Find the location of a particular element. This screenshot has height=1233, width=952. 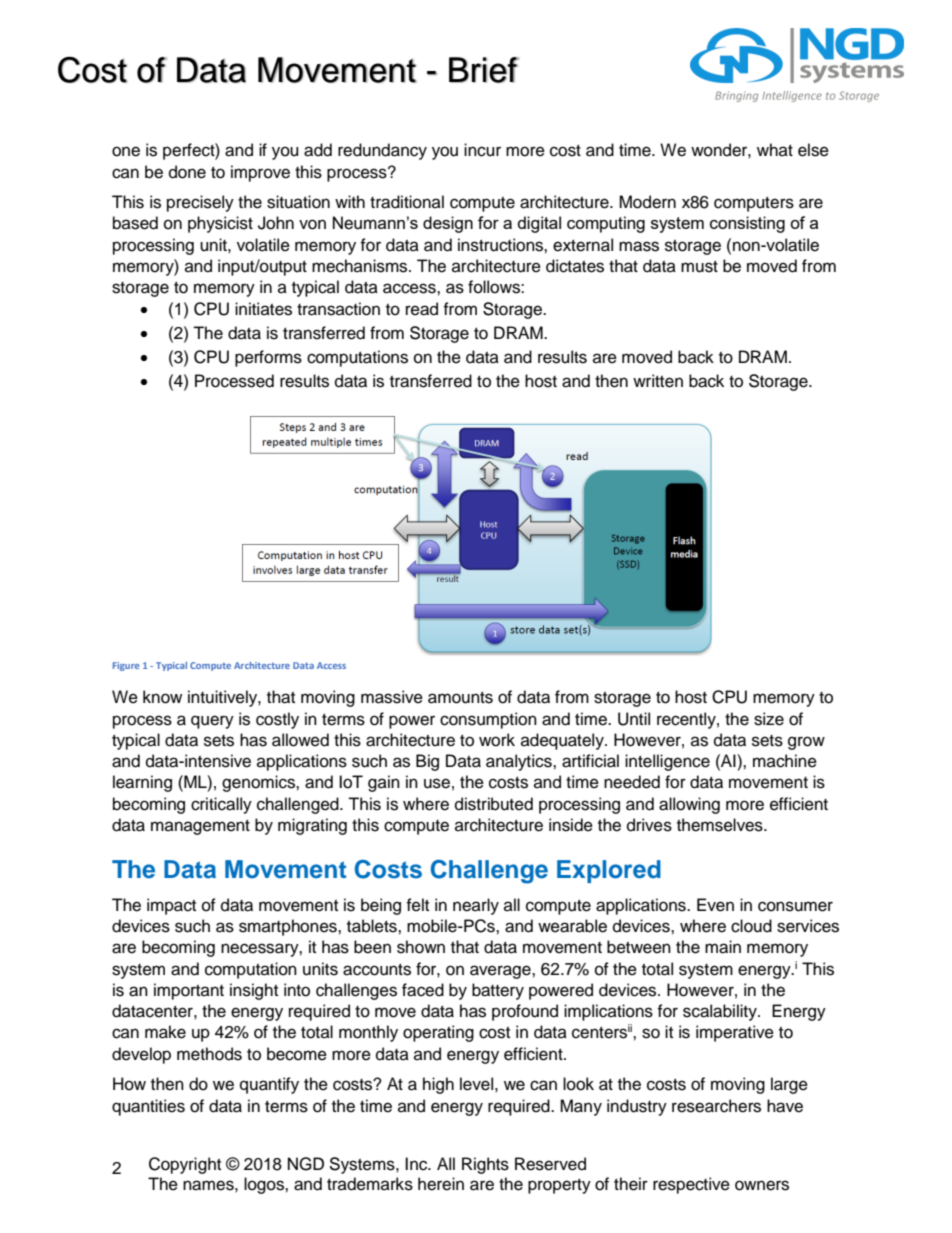

done is located at coordinates (187, 172).
